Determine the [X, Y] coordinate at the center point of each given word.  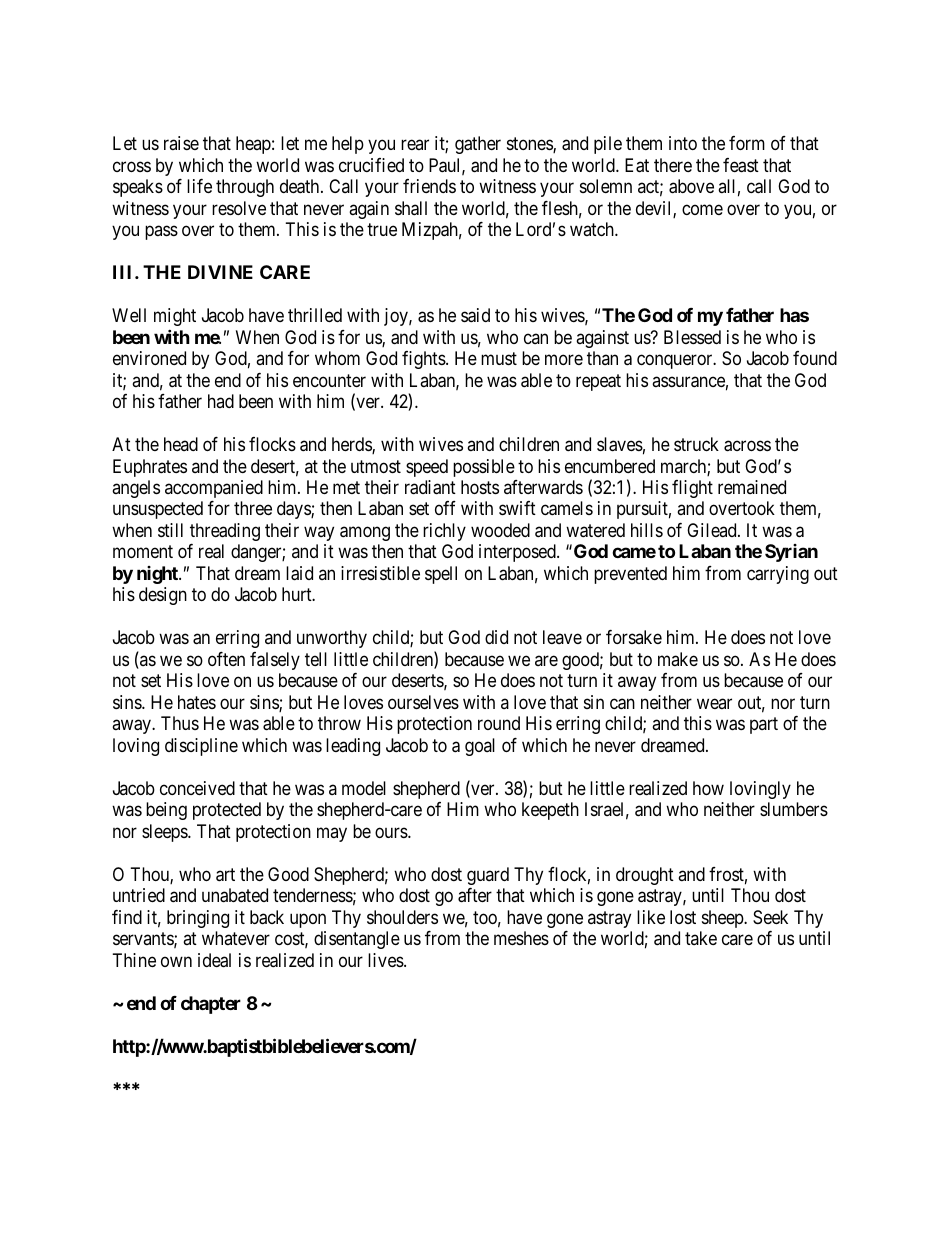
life [199, 186]
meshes [521, 938]
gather [478, 145]
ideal [214, 960]
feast [741, 165]
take [701, 938]
